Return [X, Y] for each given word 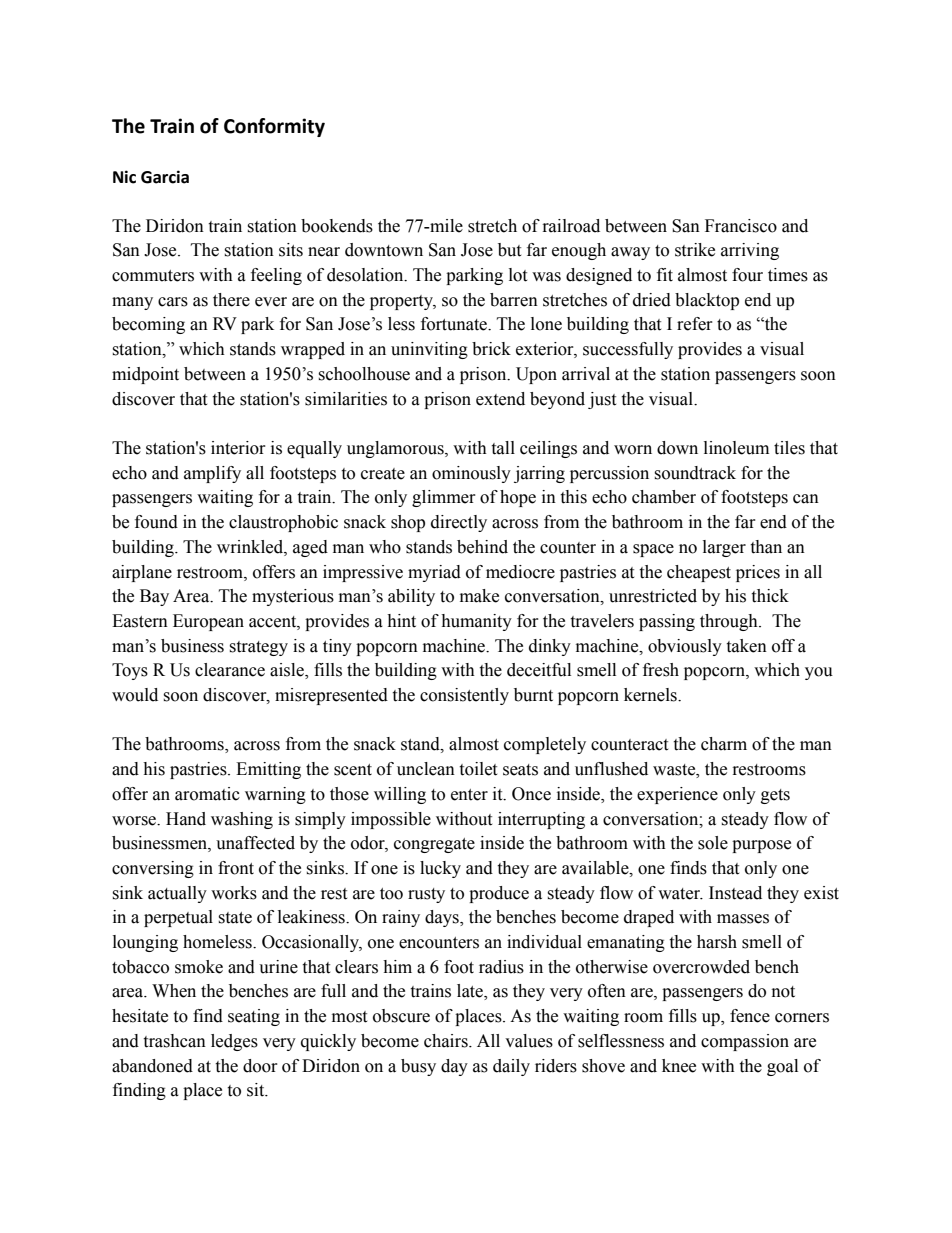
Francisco [741, 226]
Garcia [165, 177]
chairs [447, 1041]
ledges [234, 1042]
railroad [571, 226]
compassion [745, 1042]
